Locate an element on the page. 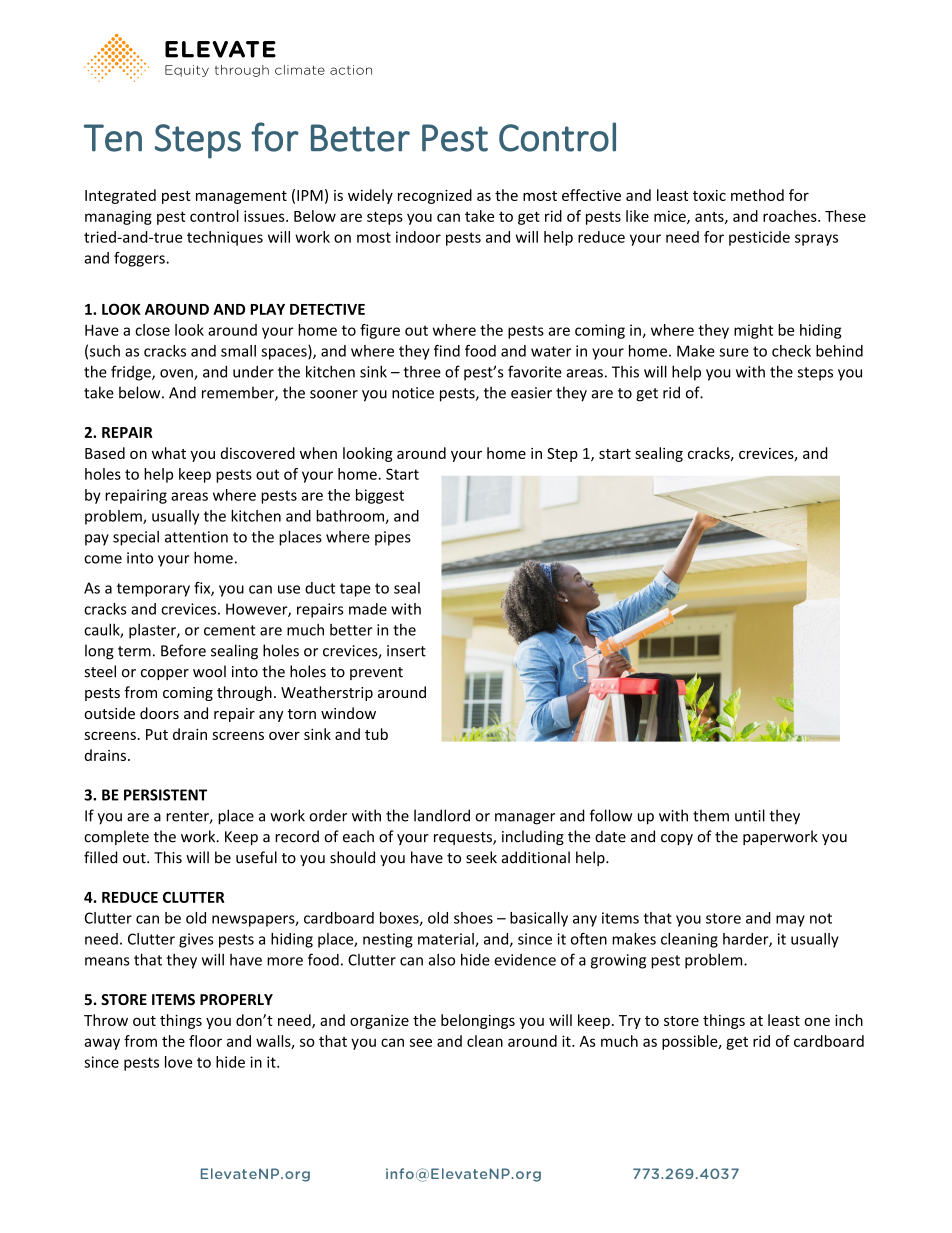  Before is located at coordinates (183, 650).
